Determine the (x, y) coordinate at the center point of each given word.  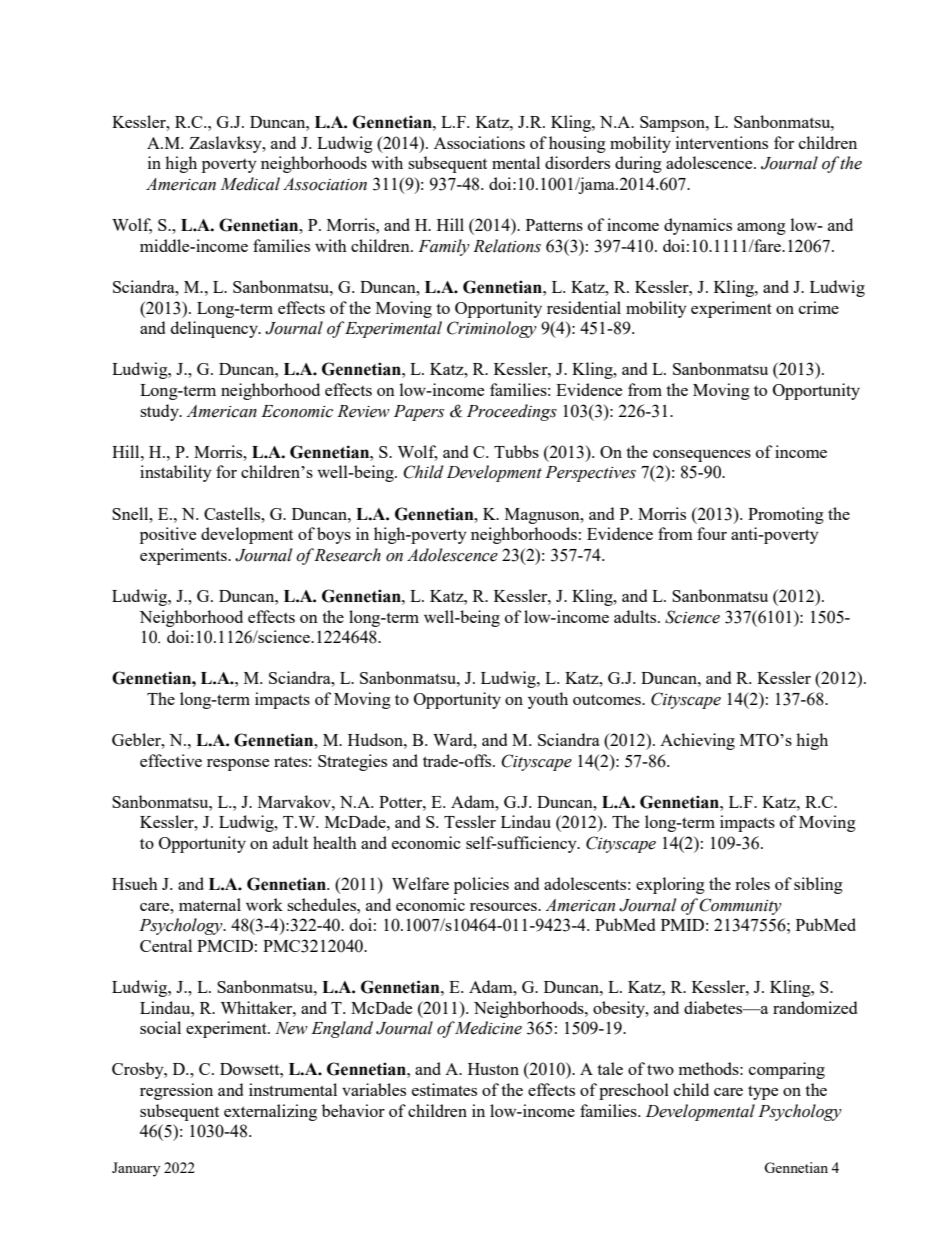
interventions (722, 142)
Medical (250, 184)
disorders (577, 162)
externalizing (270, 1112)
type (763, 1092)
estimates (444, 1089)
